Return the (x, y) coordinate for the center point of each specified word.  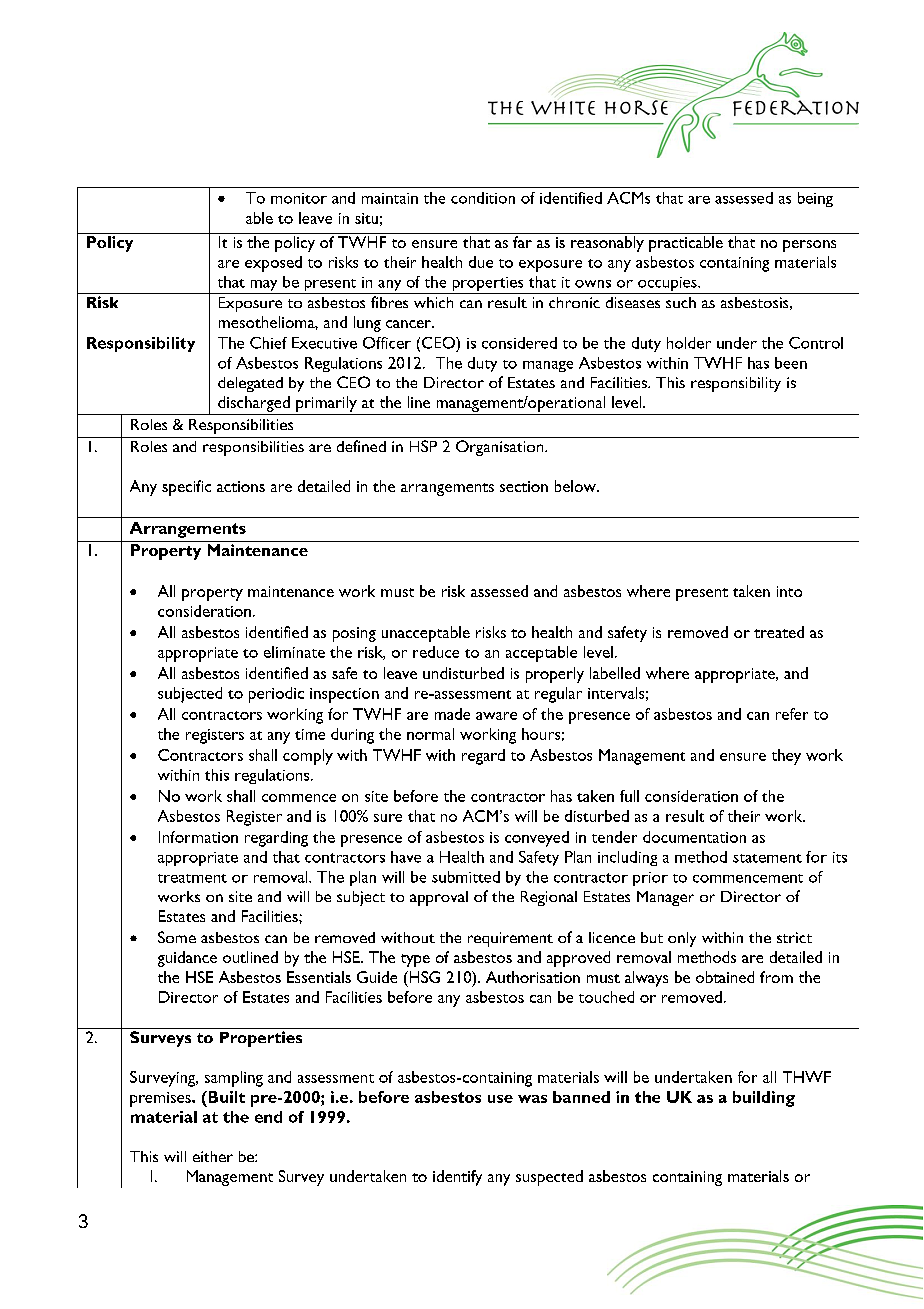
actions (241, 486)
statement (767, 858)
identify (457, 1178)
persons (809, 246)
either (213, 1156)
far (522, 242)
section (524, 486)
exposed (273, 264)
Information (198, 837)
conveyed (537, 839)
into (789, 591)
